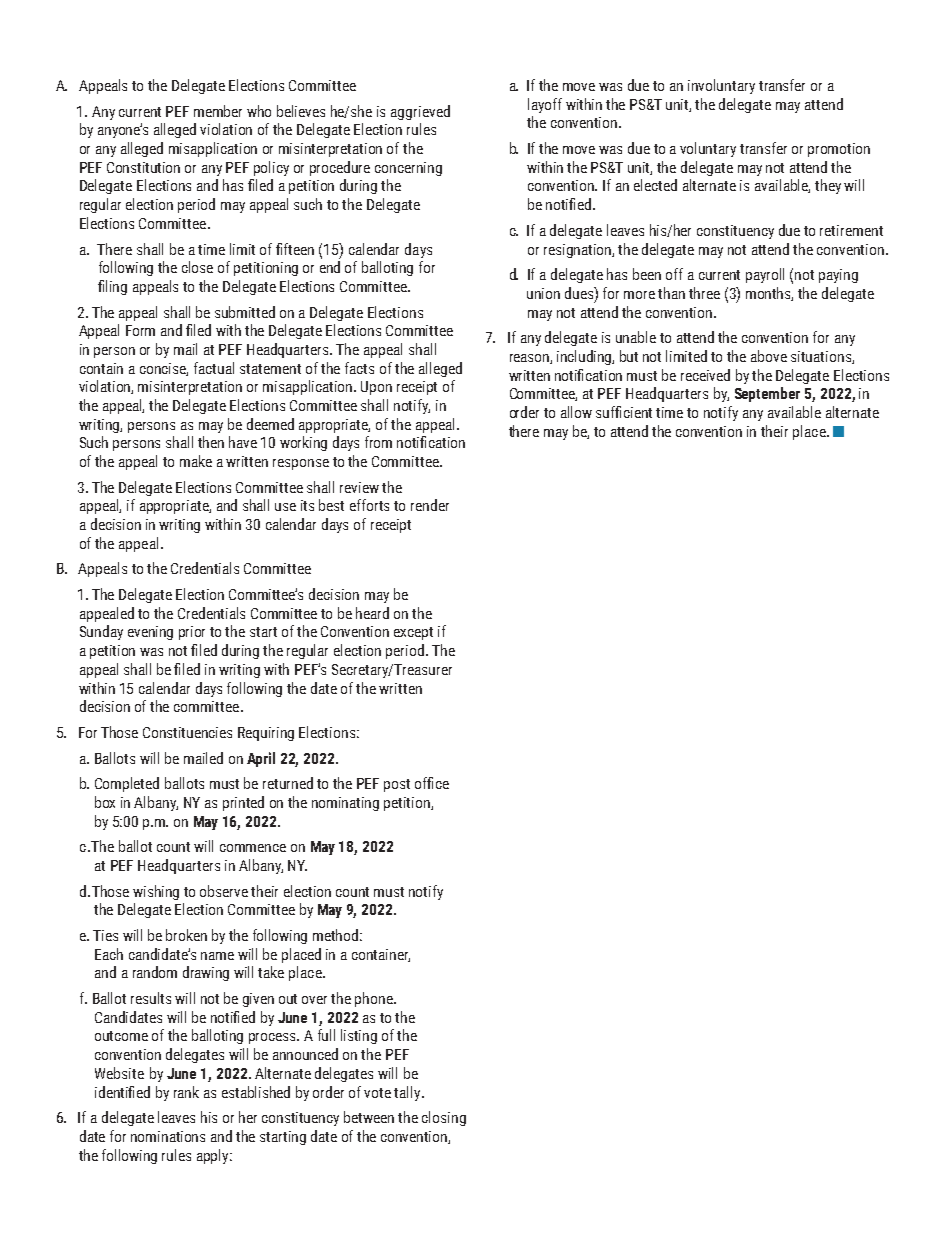  I want to click on closing, so click(444, 1118).
